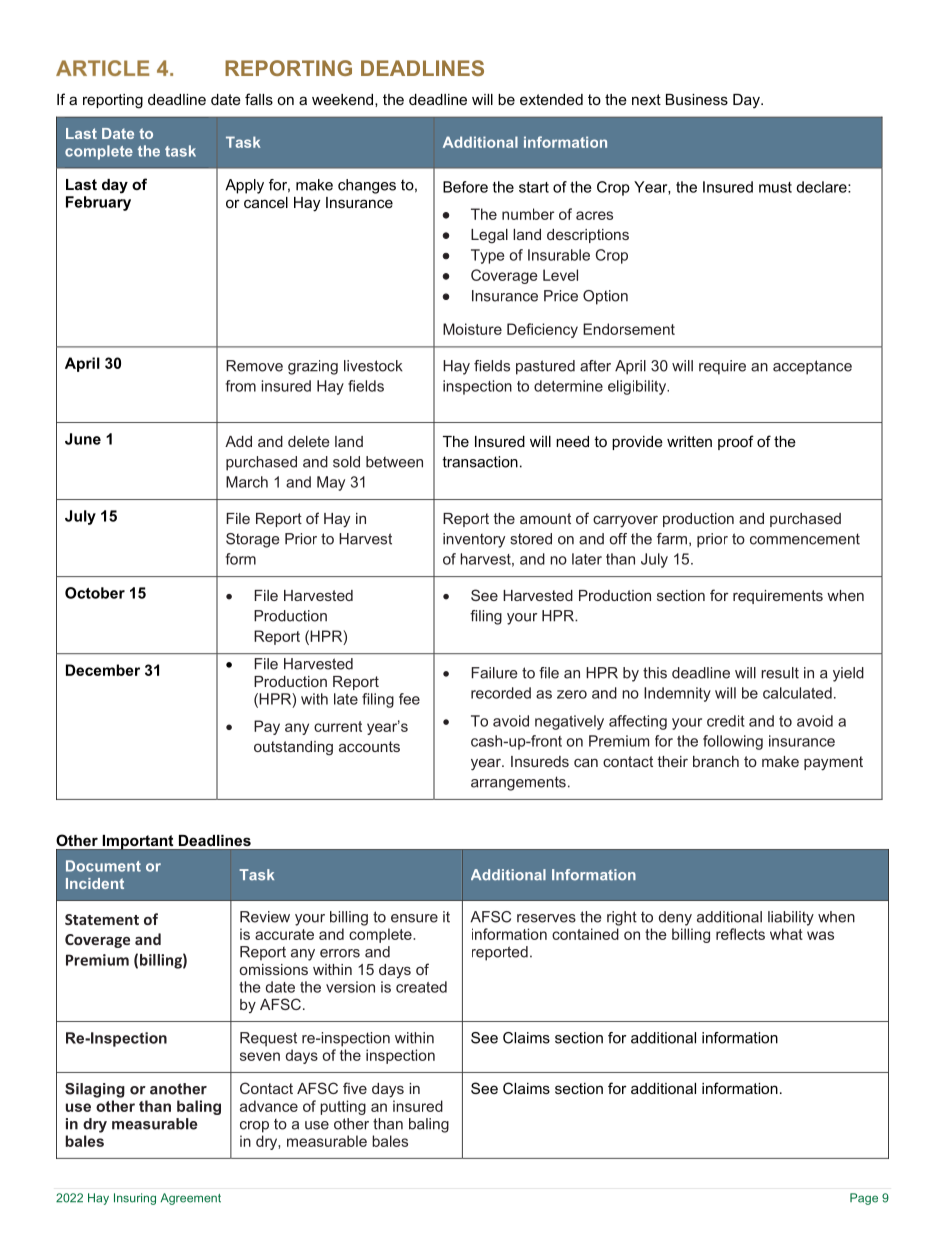 This page has width=952, height=1233. Describe the element at coordinates (191, 1199) in the page. I see `Agreement` at that location.
